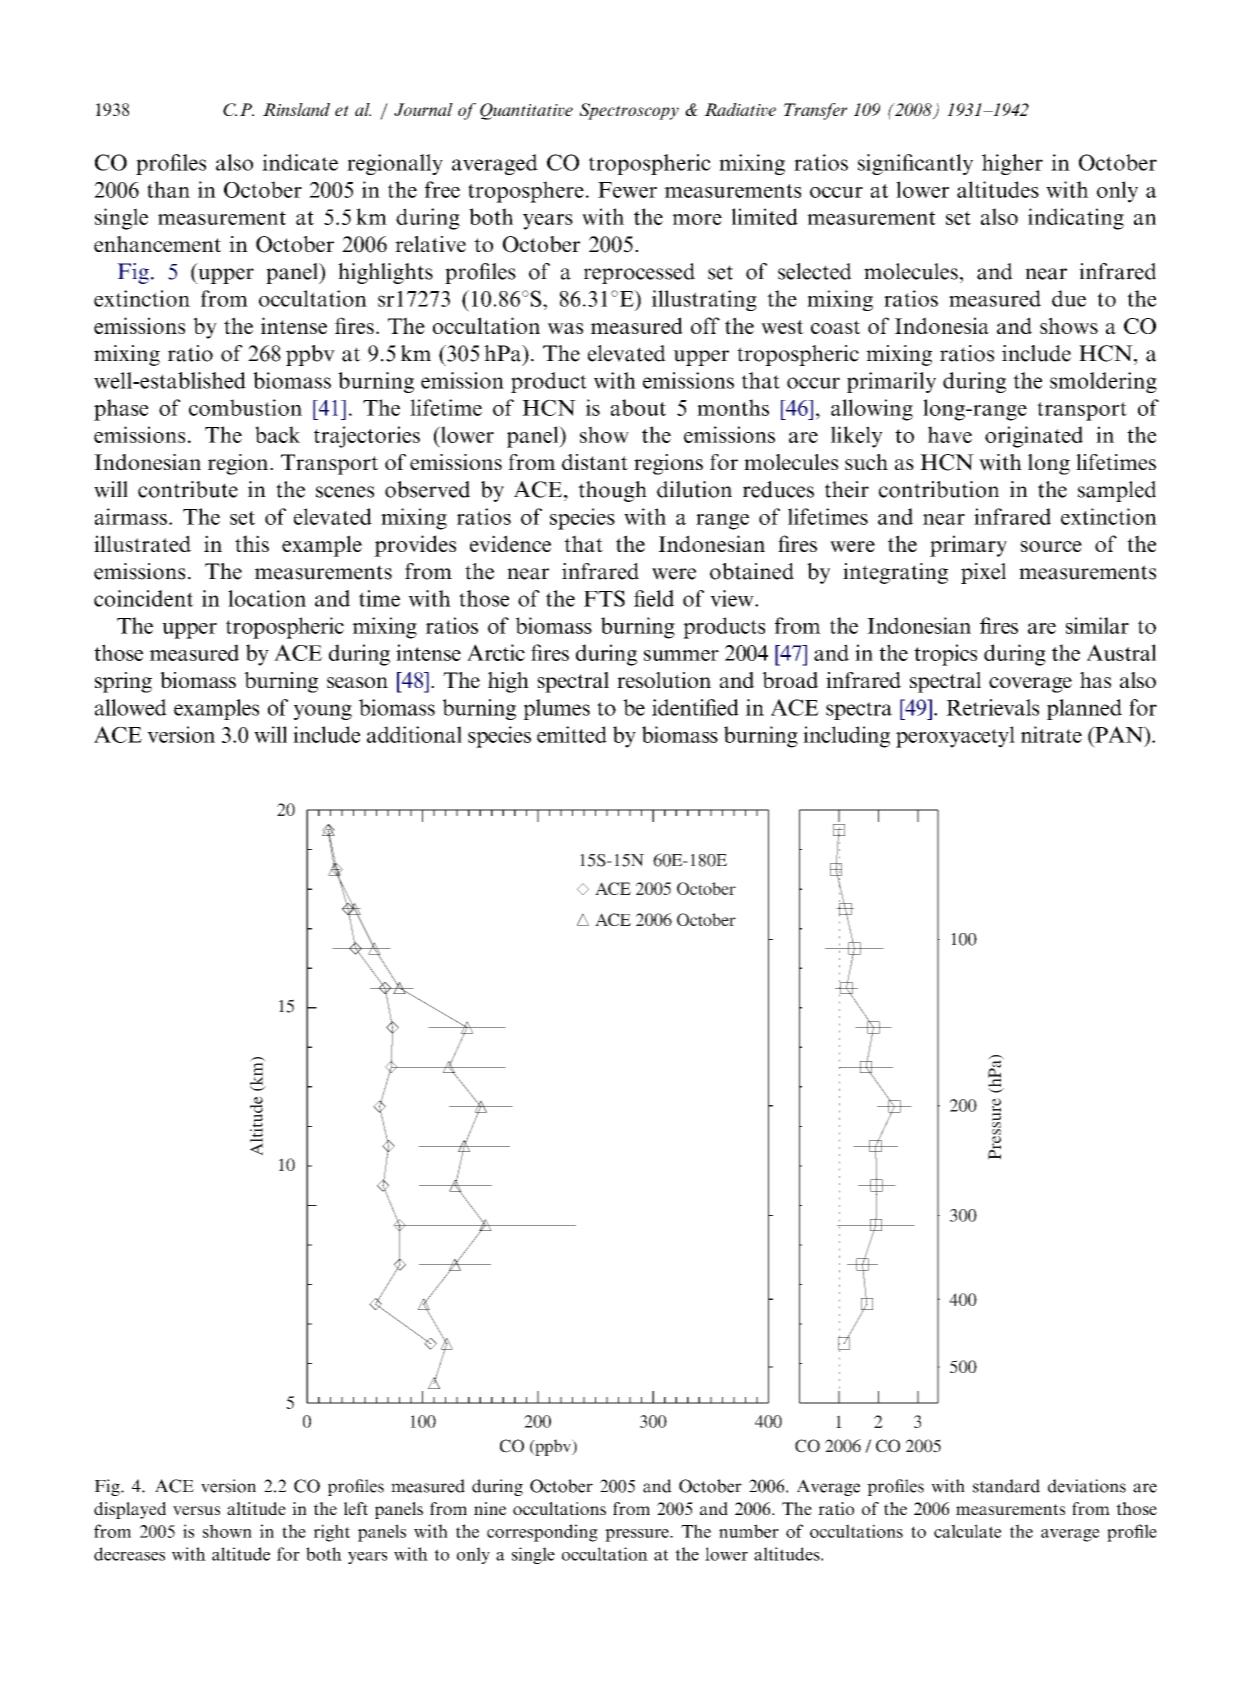  What do you see at coordinates (542, 1533) in the screenshot?
I see `corresponding` at bounding box center [542, 1533].
